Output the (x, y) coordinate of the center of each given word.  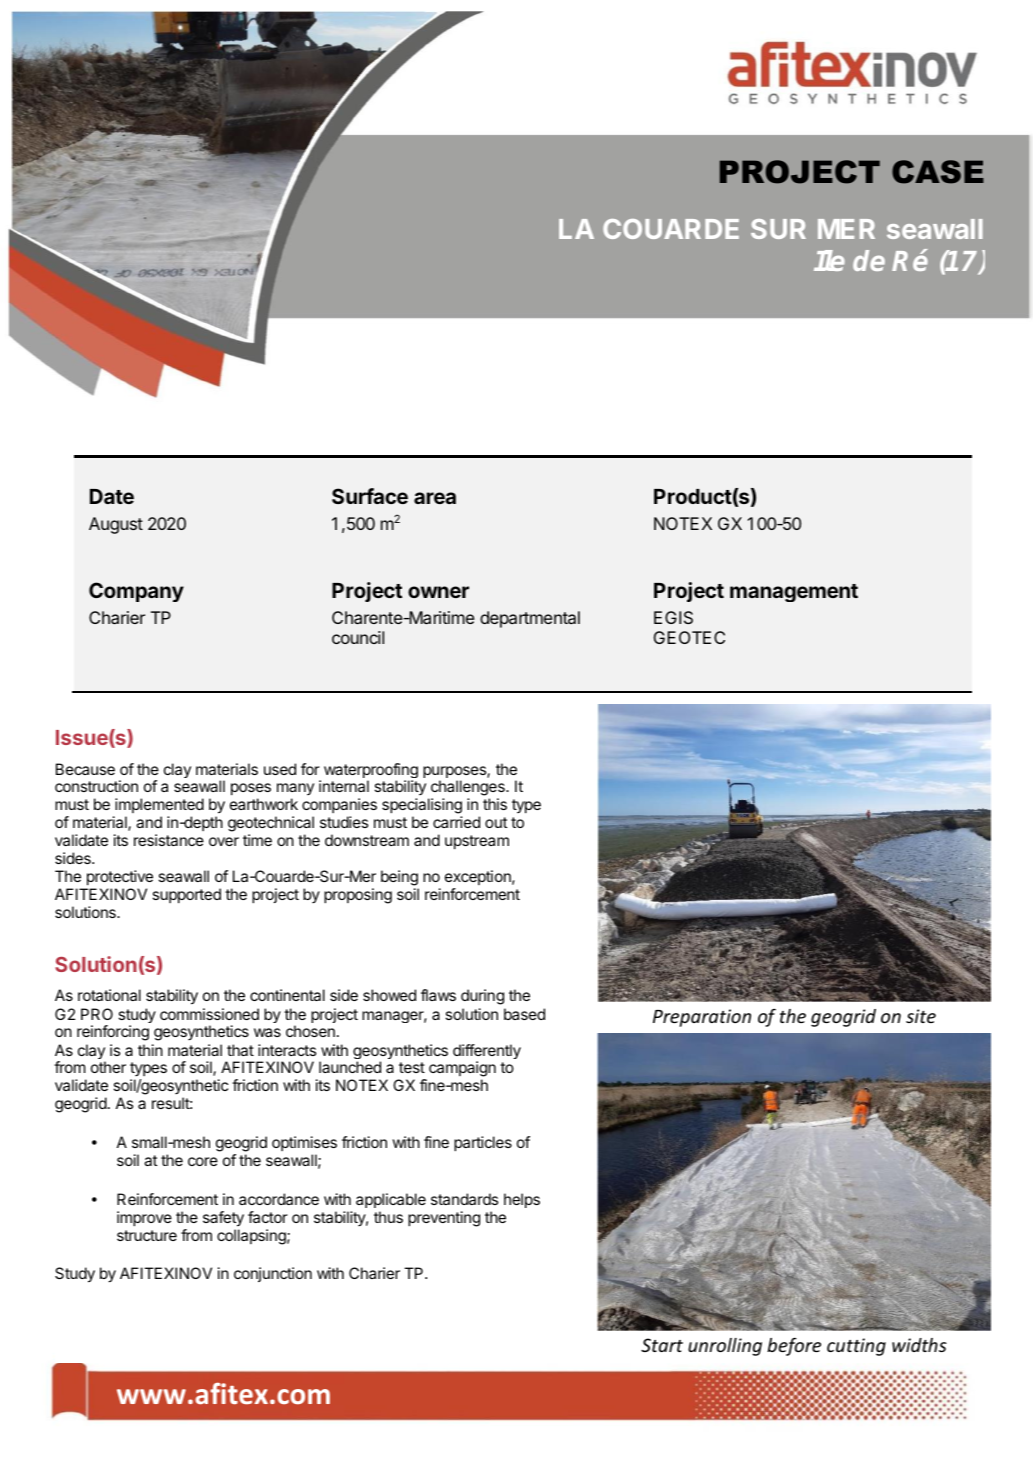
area (435, 498)
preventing (444, 1219)
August (116, 525)
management (794, 593)
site (921, 1016)
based (524, 1014)
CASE (938, 172)
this (495, 804)
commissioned (209, 1014)
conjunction (273, 1274)
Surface (370, 496)
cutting (856, 1347)
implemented (159, 805)
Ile (829, 260)
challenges (467, 789)
